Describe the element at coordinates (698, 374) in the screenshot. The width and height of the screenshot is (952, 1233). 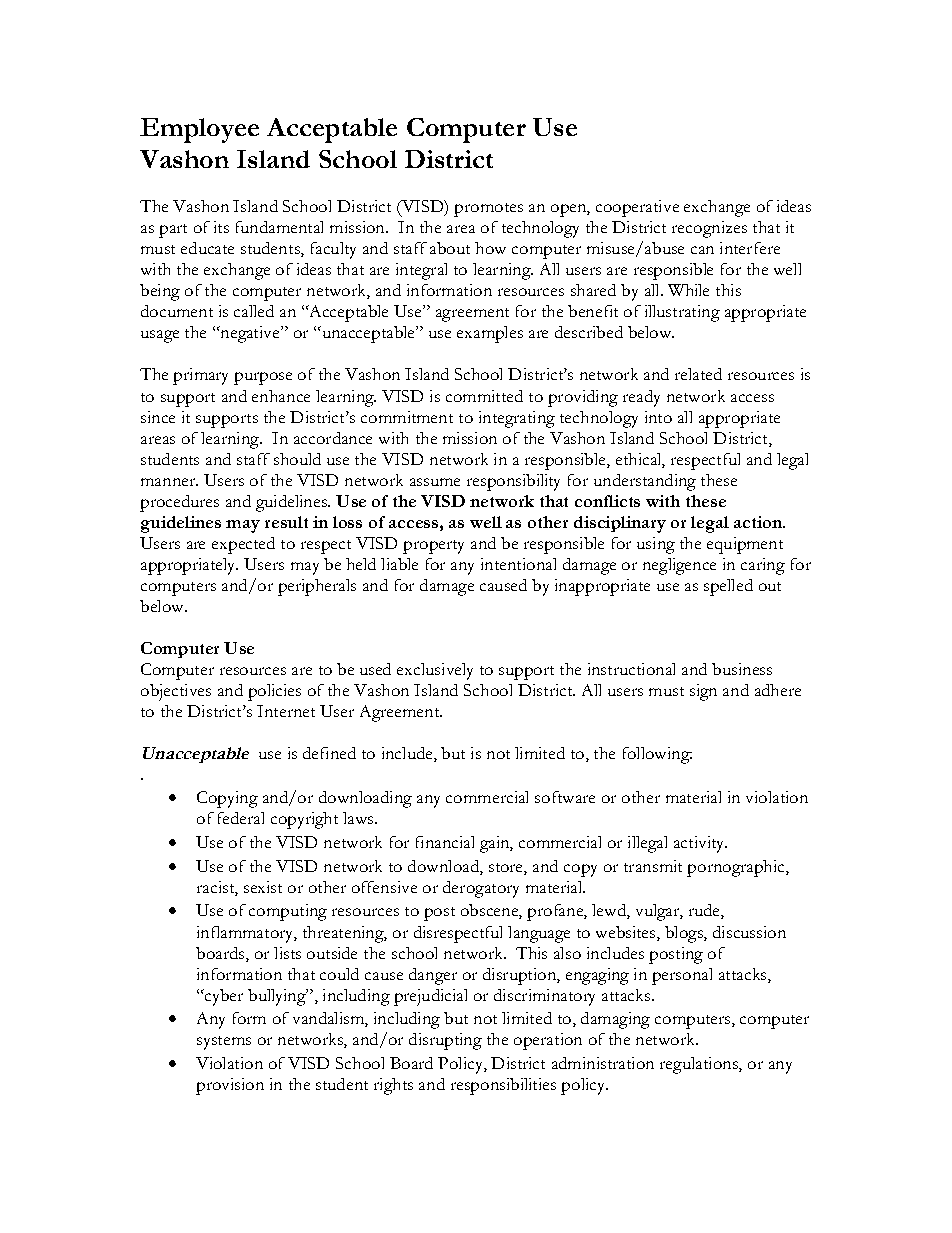
I see `related` at that location.
